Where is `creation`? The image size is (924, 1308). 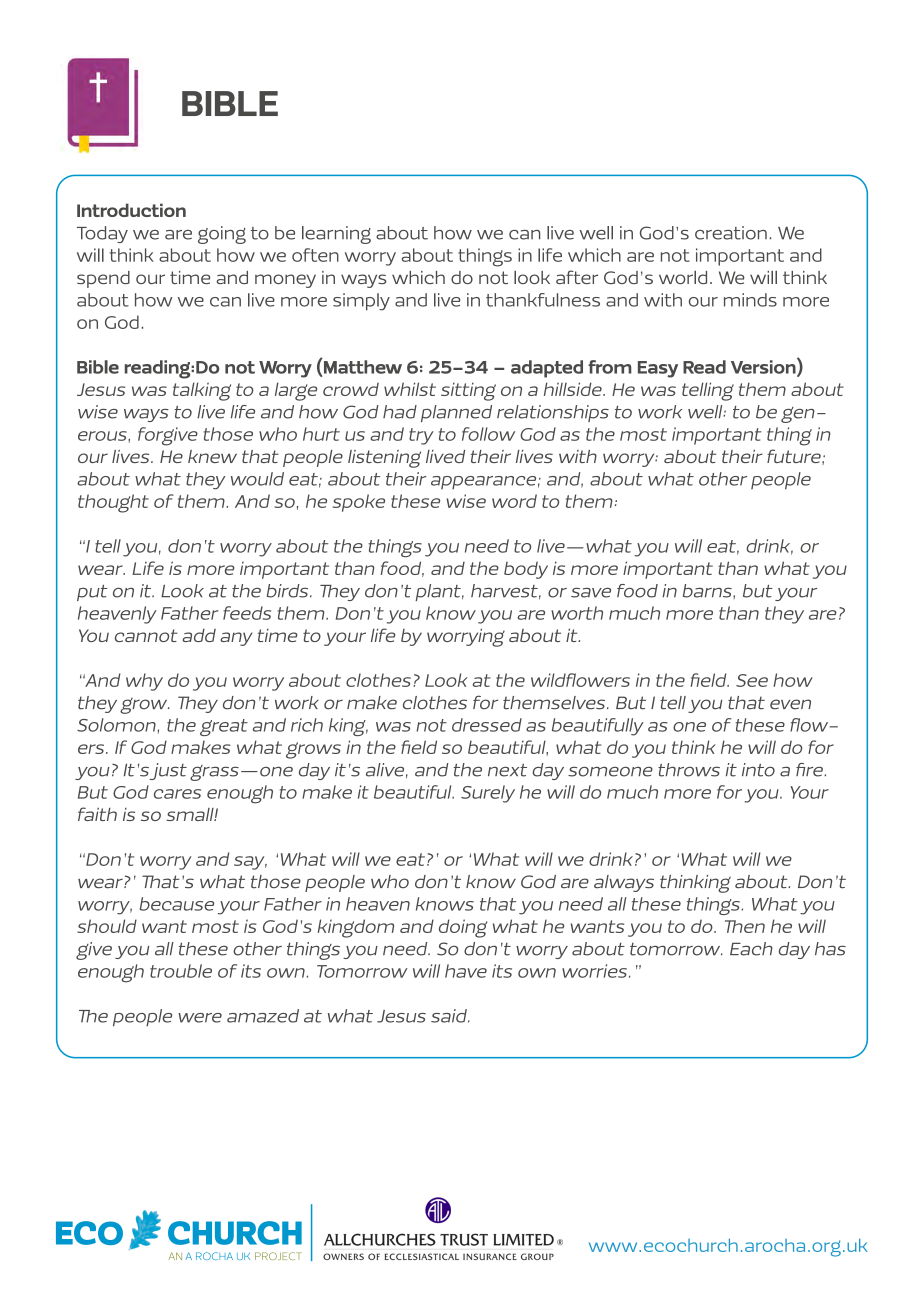 creation is located at coordinates (731, 233).
